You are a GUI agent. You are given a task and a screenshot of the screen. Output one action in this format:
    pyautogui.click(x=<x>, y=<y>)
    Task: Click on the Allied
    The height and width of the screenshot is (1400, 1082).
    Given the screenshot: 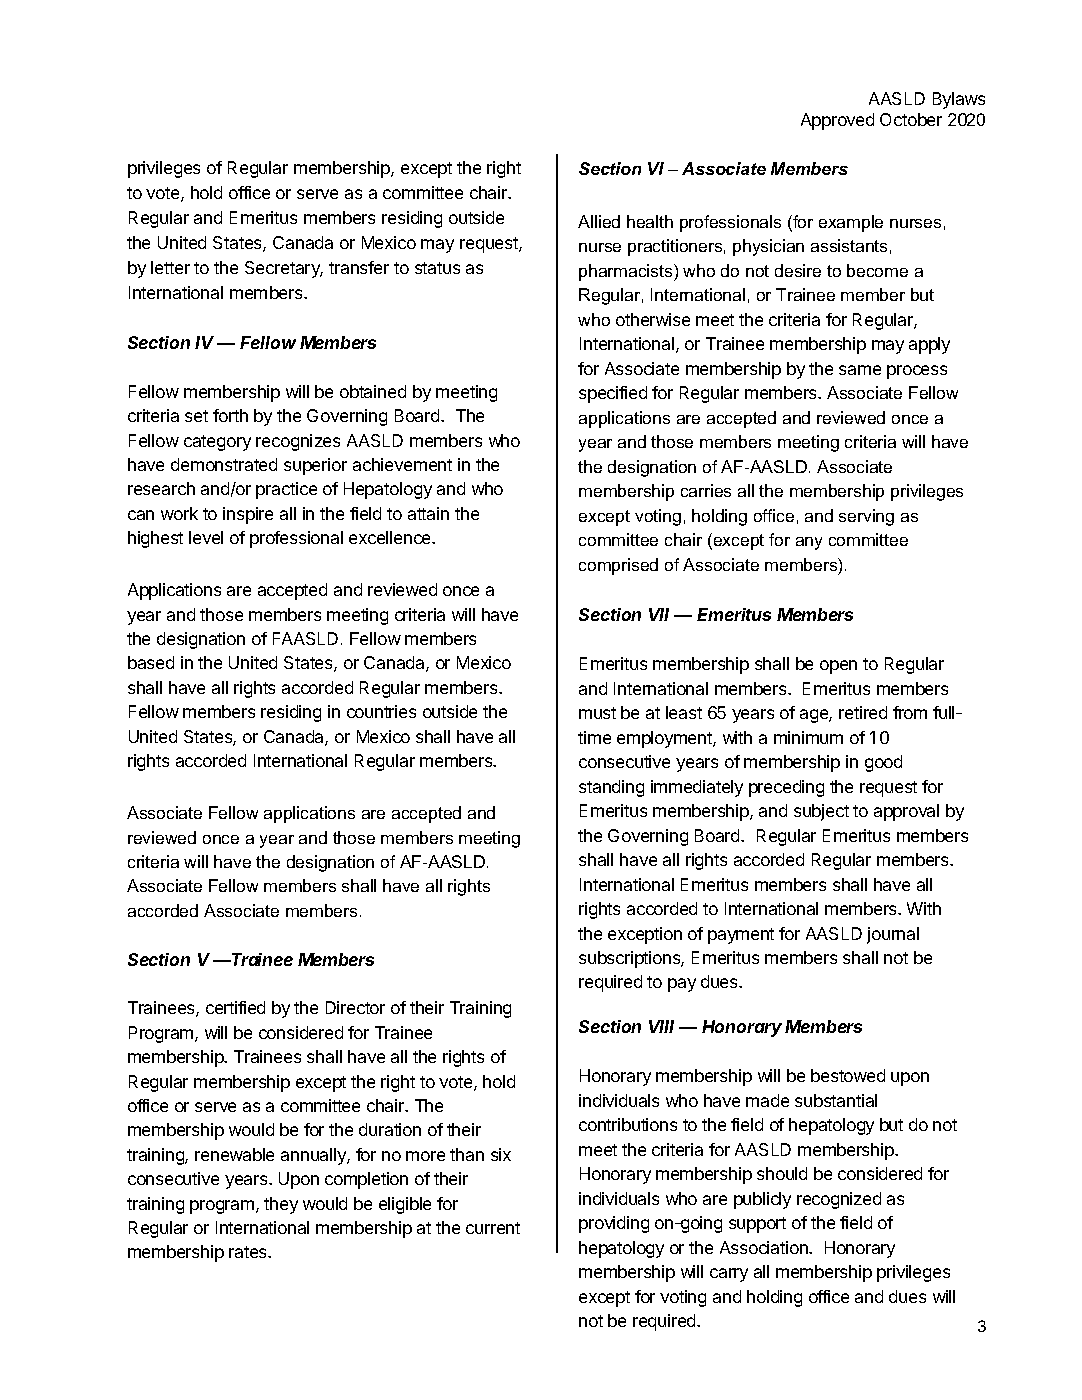 What is the action you would take?
    pyautogui.click(x=599, y=221)
